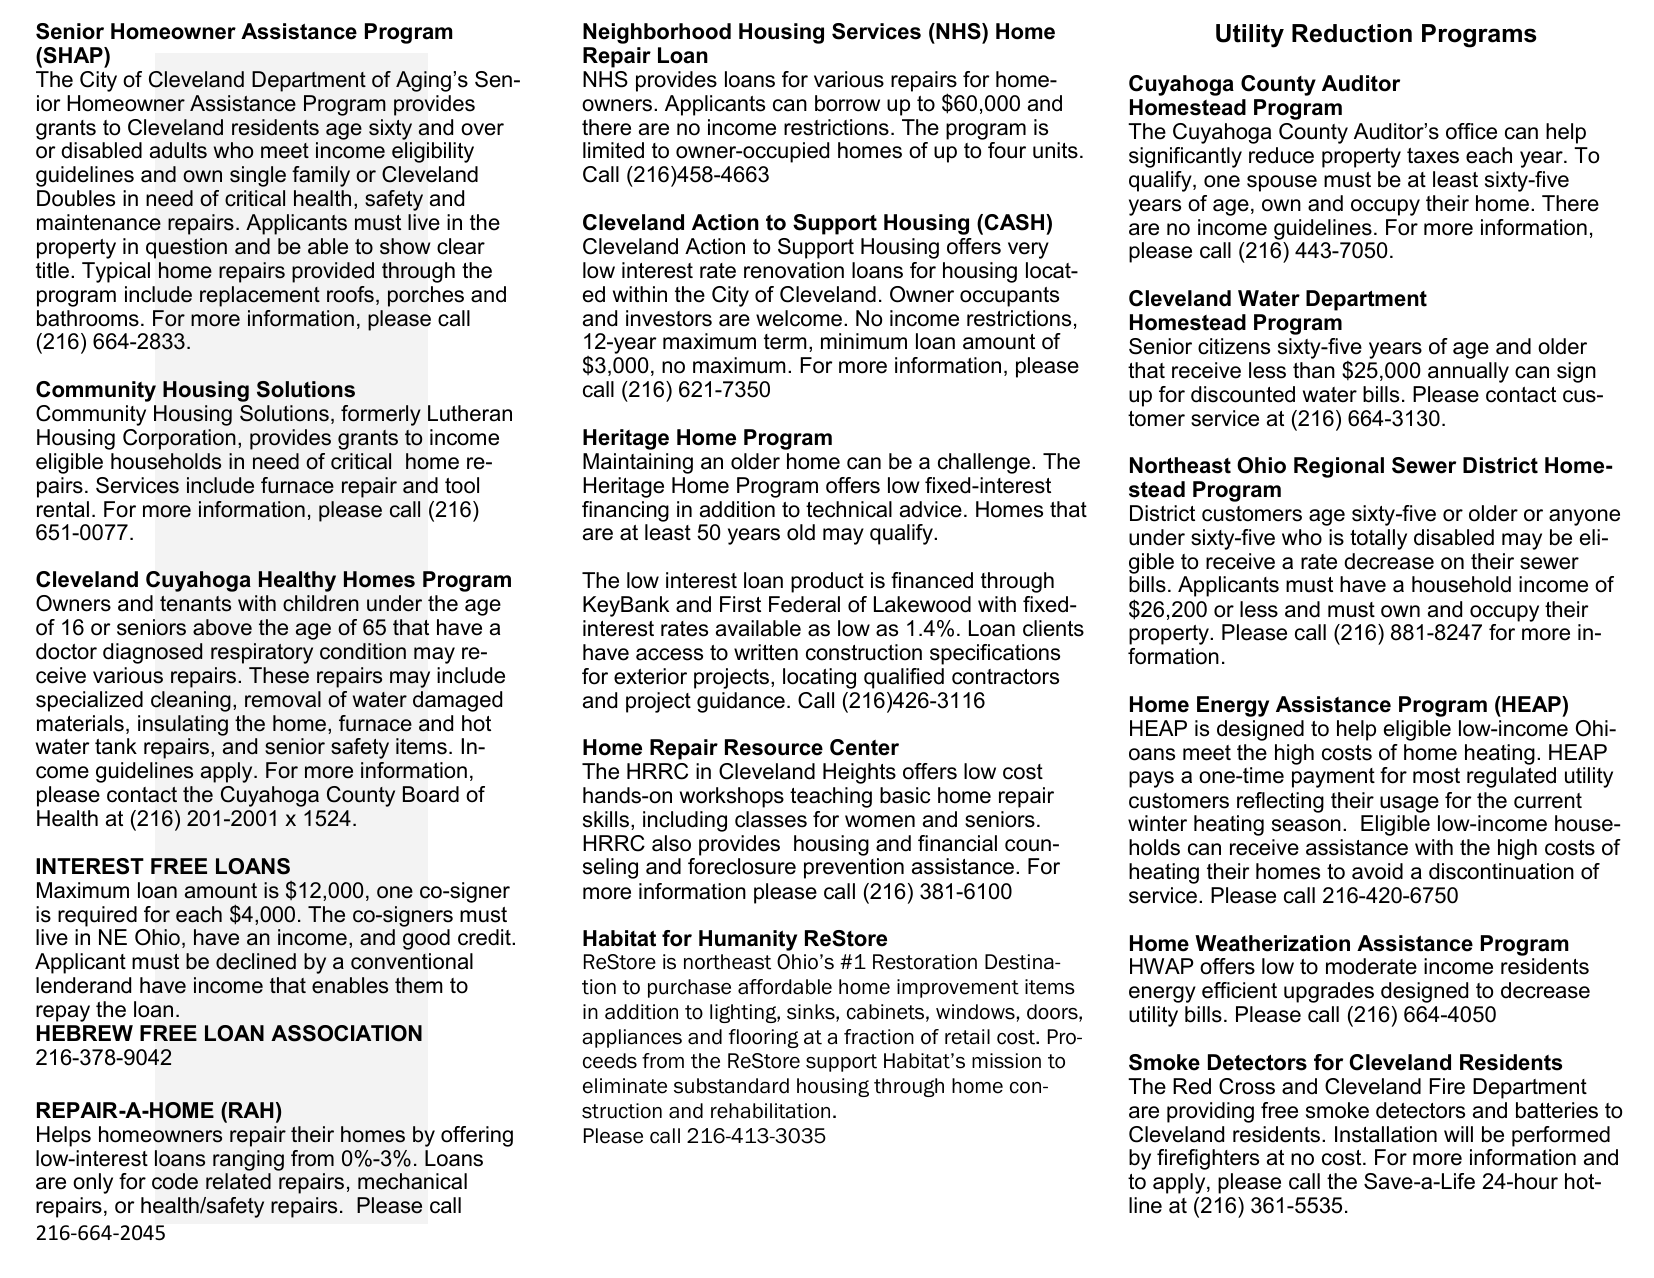  What do you see at coordinates (1471, 131) in the document?
I see `office` at bounding box center [1471, 131].
